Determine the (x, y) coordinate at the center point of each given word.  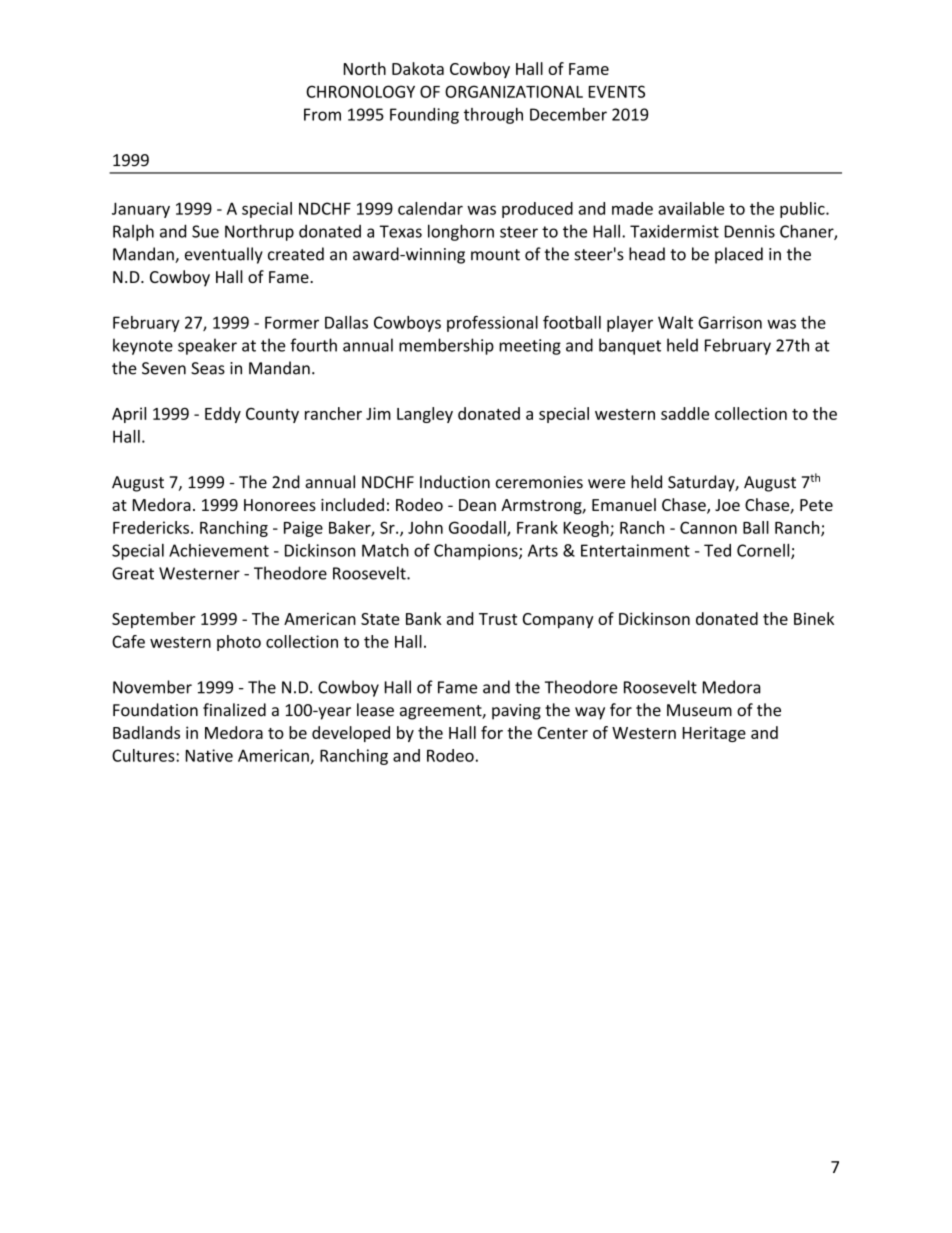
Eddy (223, 415)
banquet (630, 346)
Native (209, 755)
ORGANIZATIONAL (514, 91)
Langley (425, 415)
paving (516, 712)
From (322, 114)
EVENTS (617, 91)
